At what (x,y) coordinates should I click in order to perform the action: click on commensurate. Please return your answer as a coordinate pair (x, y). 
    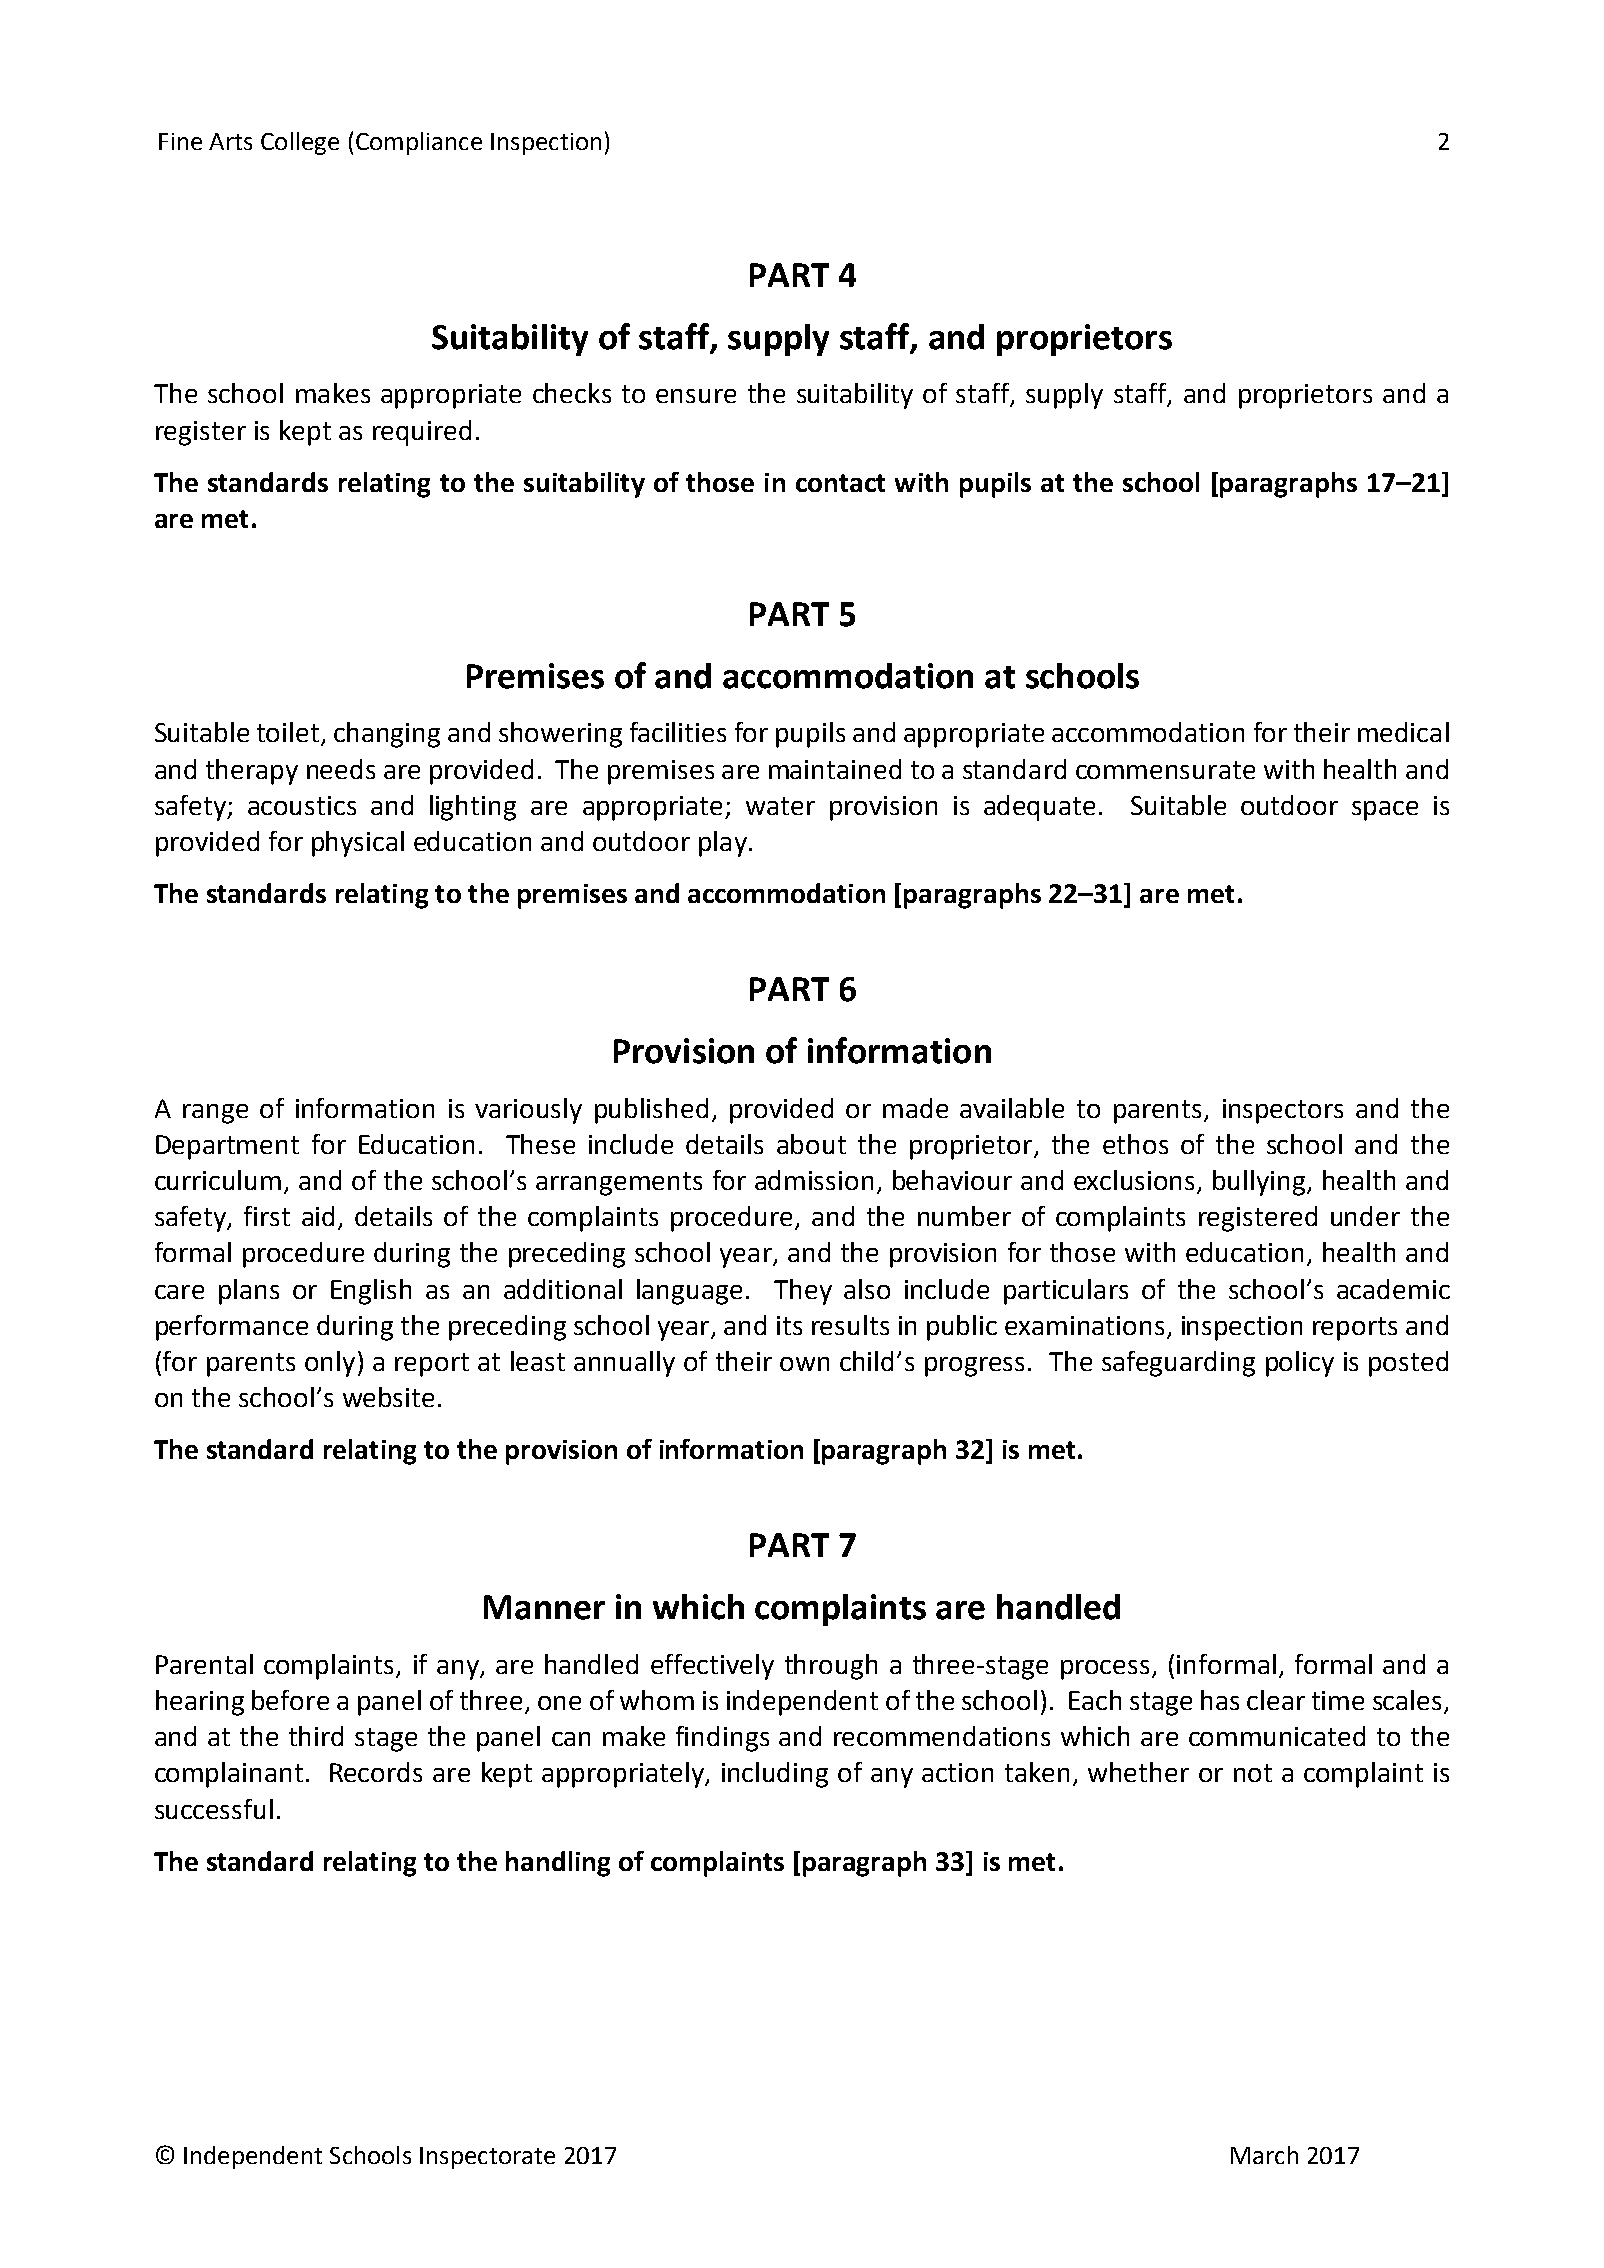
    Looking at the image, I should click on (1165, 770).
